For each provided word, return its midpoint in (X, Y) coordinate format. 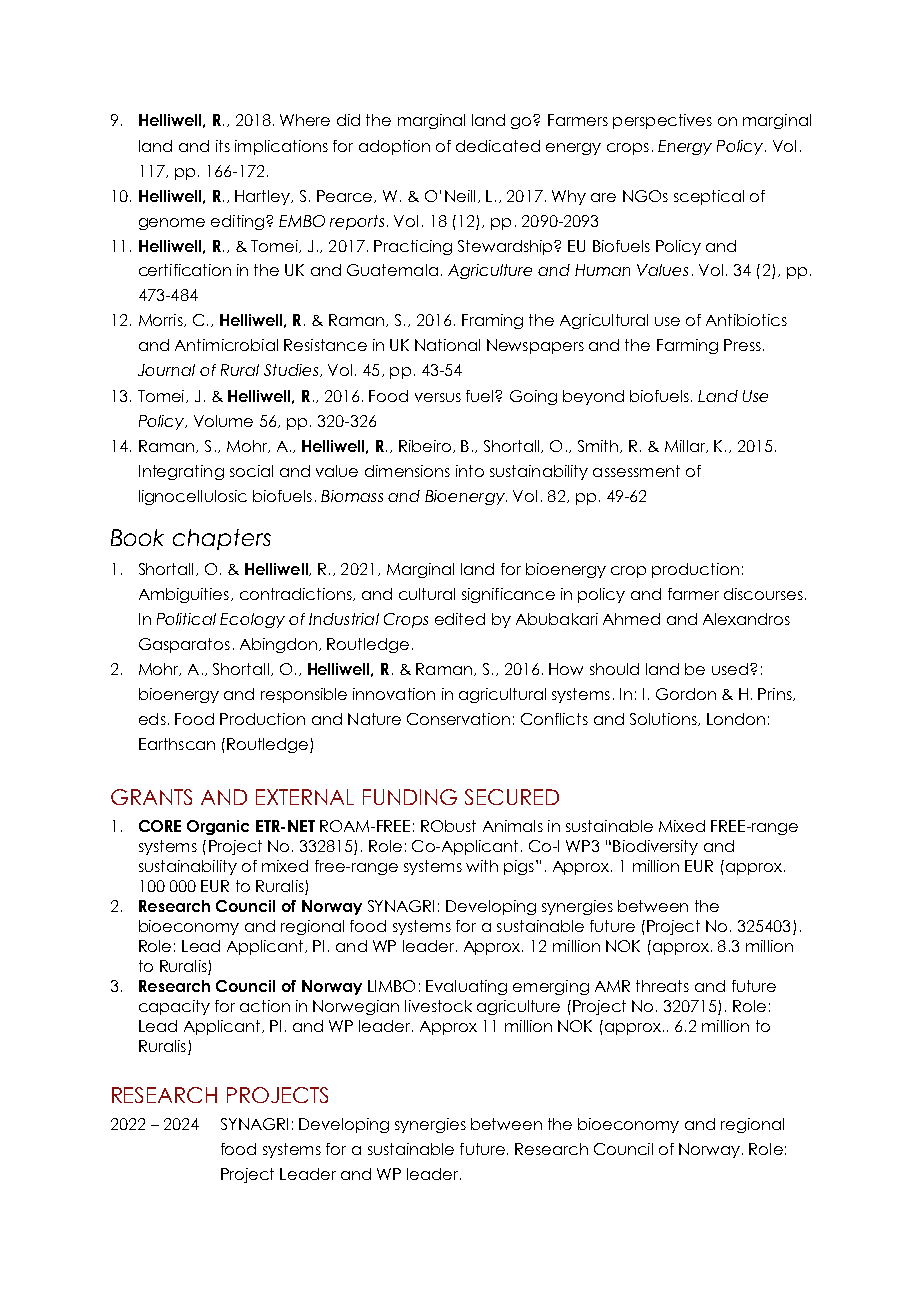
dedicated (498, 146)
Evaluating (466, 987)
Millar (686, 446)
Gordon (686, 694)
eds (152, 719)
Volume (223, 421)
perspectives (662, 121)
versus (438, 397)
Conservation (458, 719)
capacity (174, 1007)
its (223, 146)
